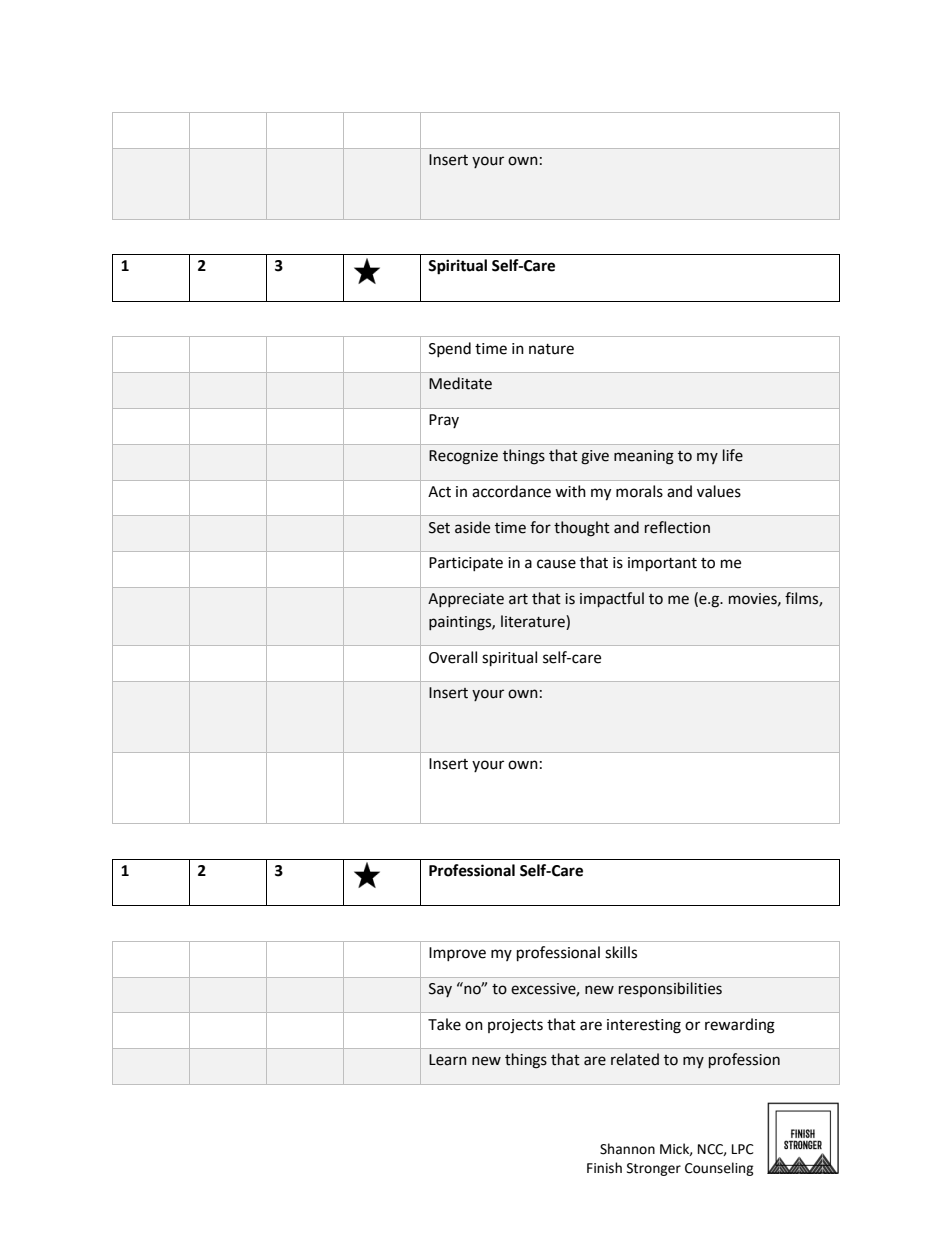 The width and height of the screenshot is (952, 1233). Describe the element at coordinates (460, 383) in the screenshot. I see `Meditate` at that location.
